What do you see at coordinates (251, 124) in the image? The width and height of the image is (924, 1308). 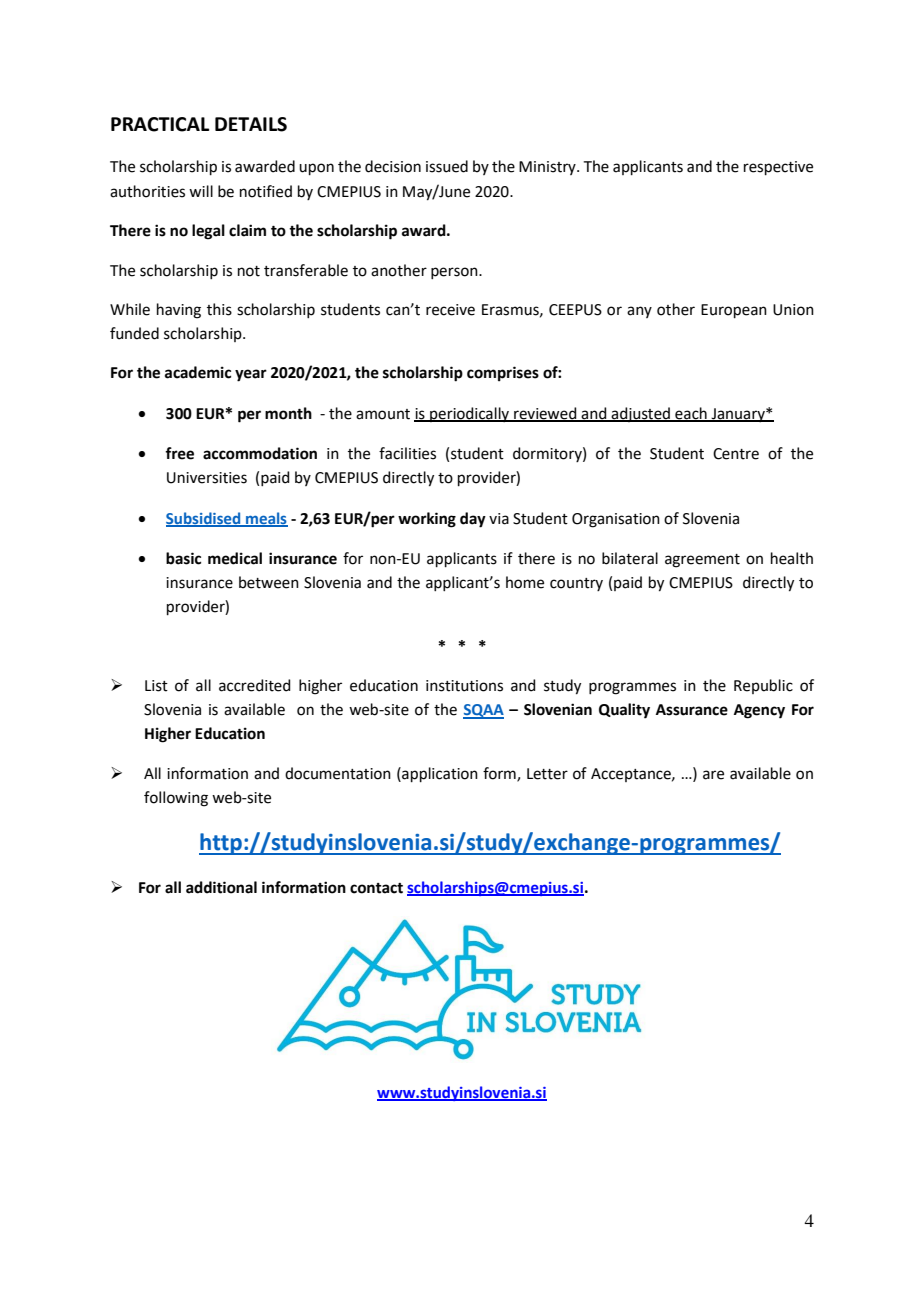 I see `DETAILS` at bounding box center [251, 124].
